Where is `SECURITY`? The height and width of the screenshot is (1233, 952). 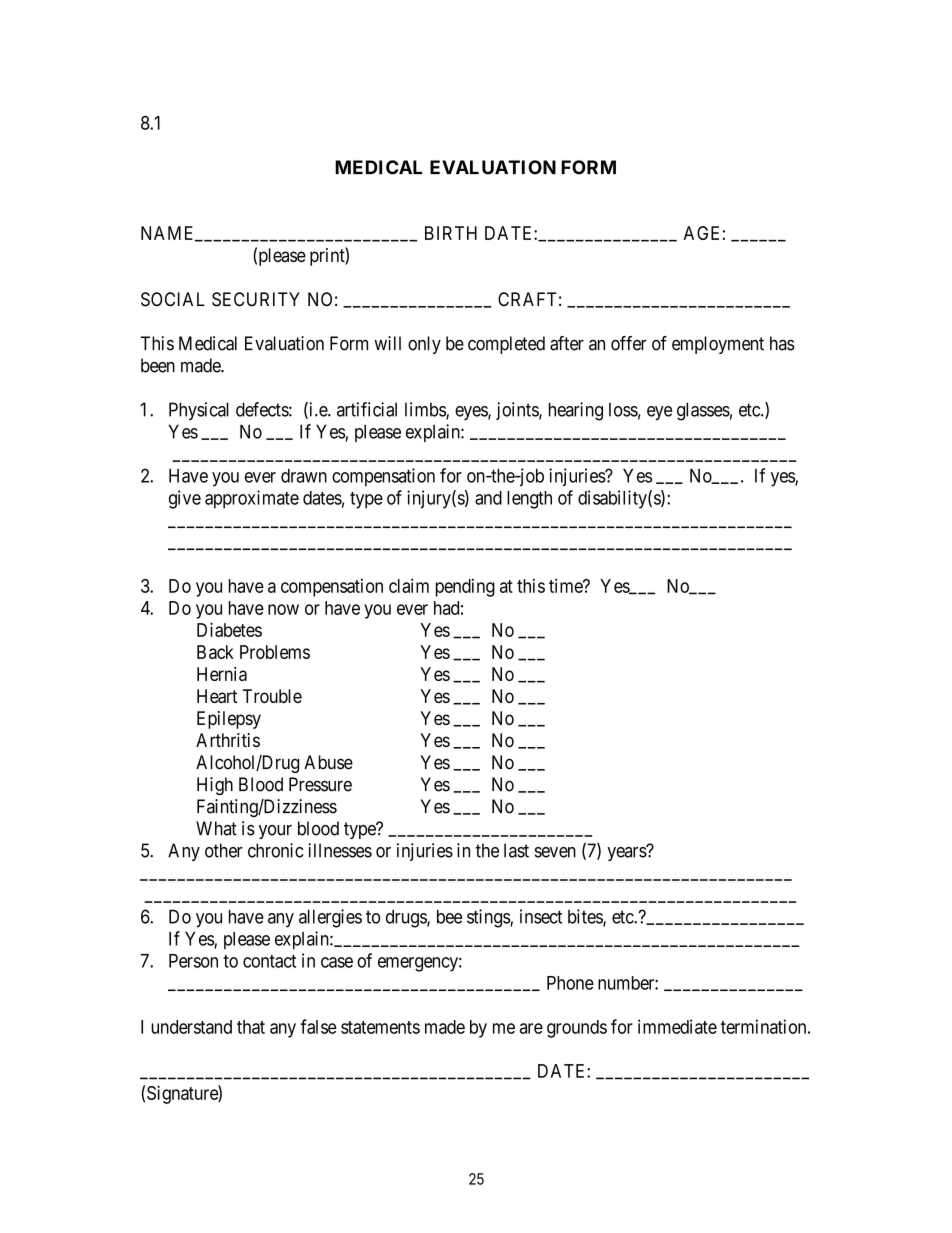
SECURITY is located at coordinates (256, 299).
